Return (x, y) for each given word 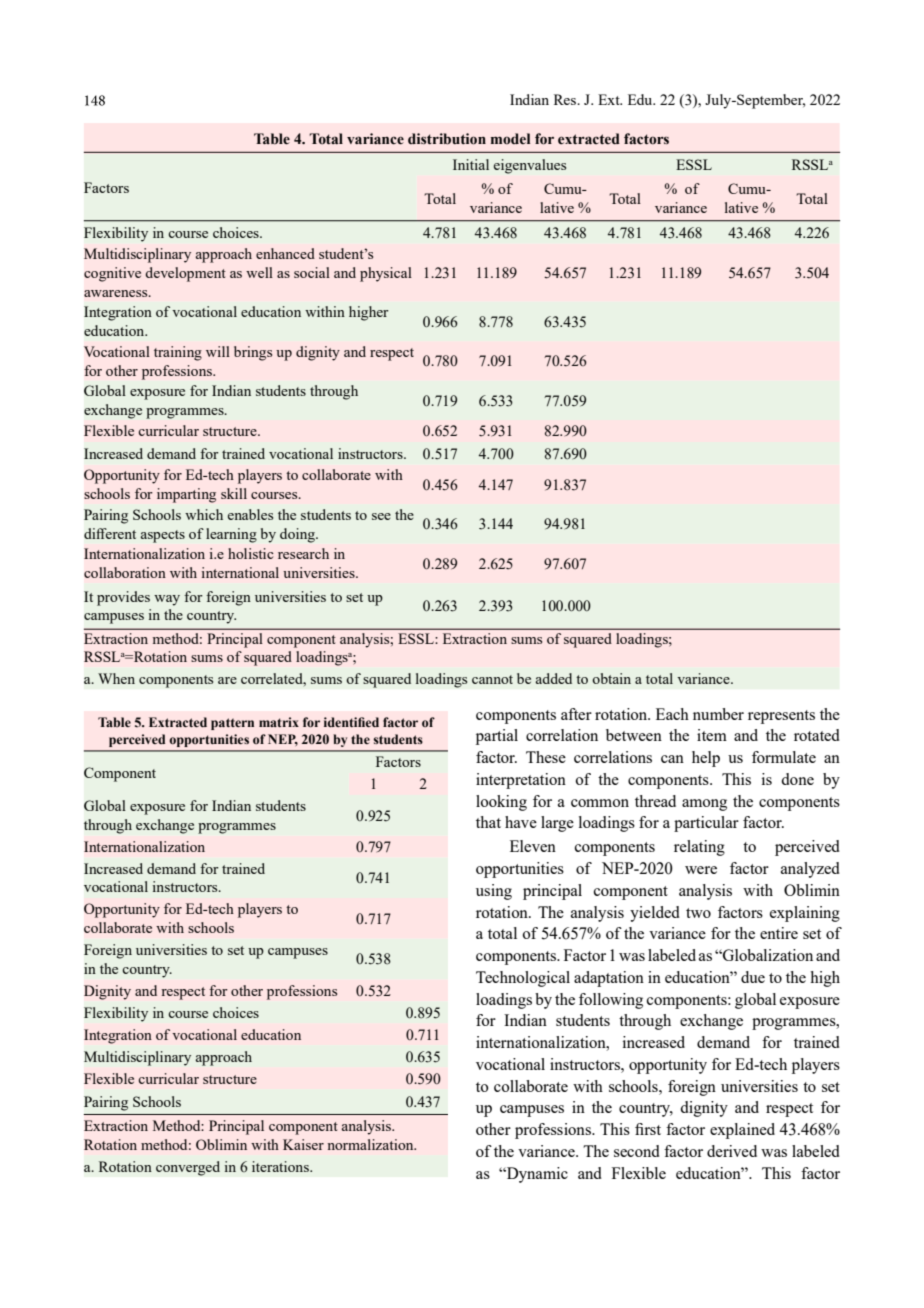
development (185, 274)
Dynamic (536, 1175)
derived (732, 1151)
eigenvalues (530, 166)
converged (188, 1168)
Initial (471, 164)
